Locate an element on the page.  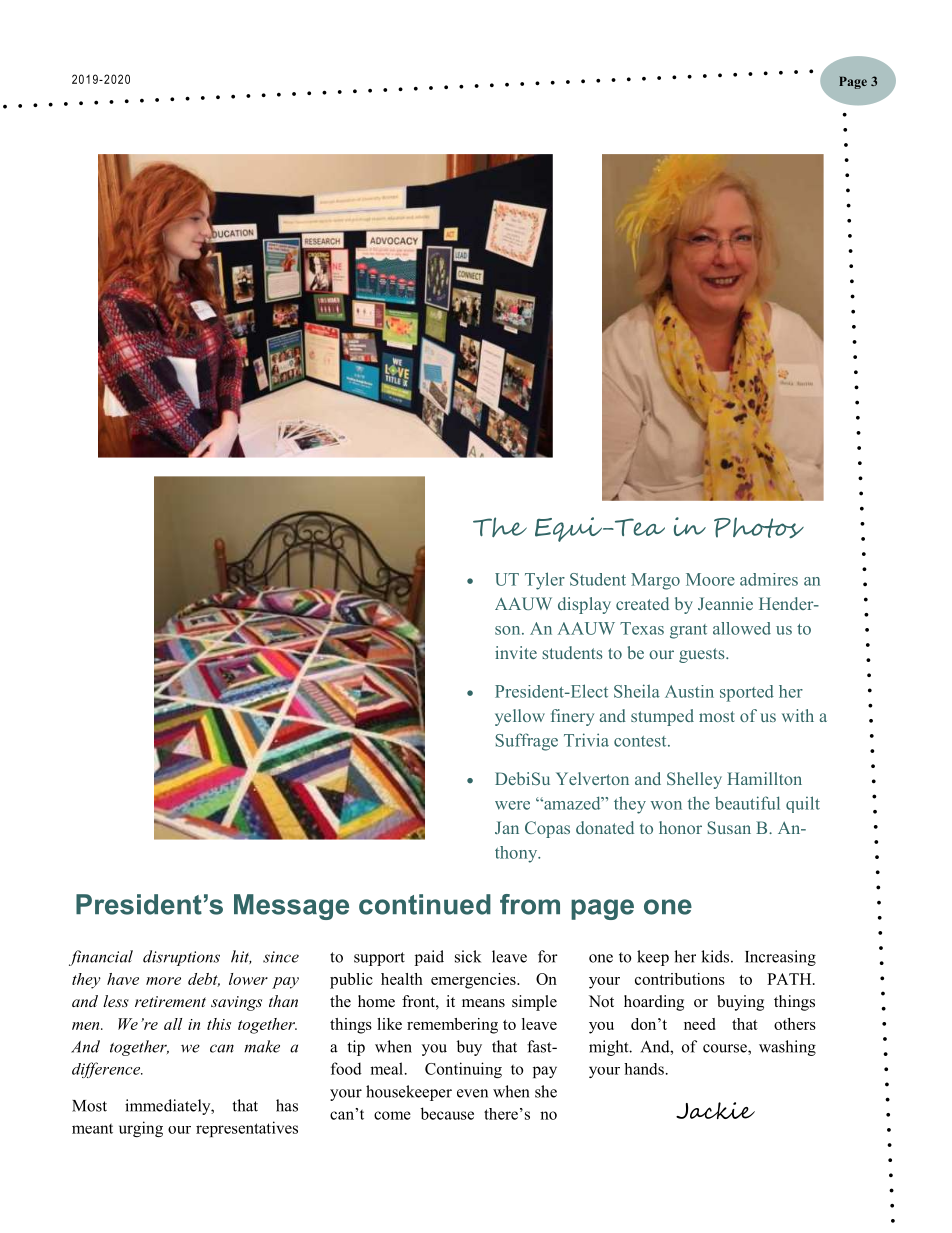
sick is located at coordinates (468, 956).
